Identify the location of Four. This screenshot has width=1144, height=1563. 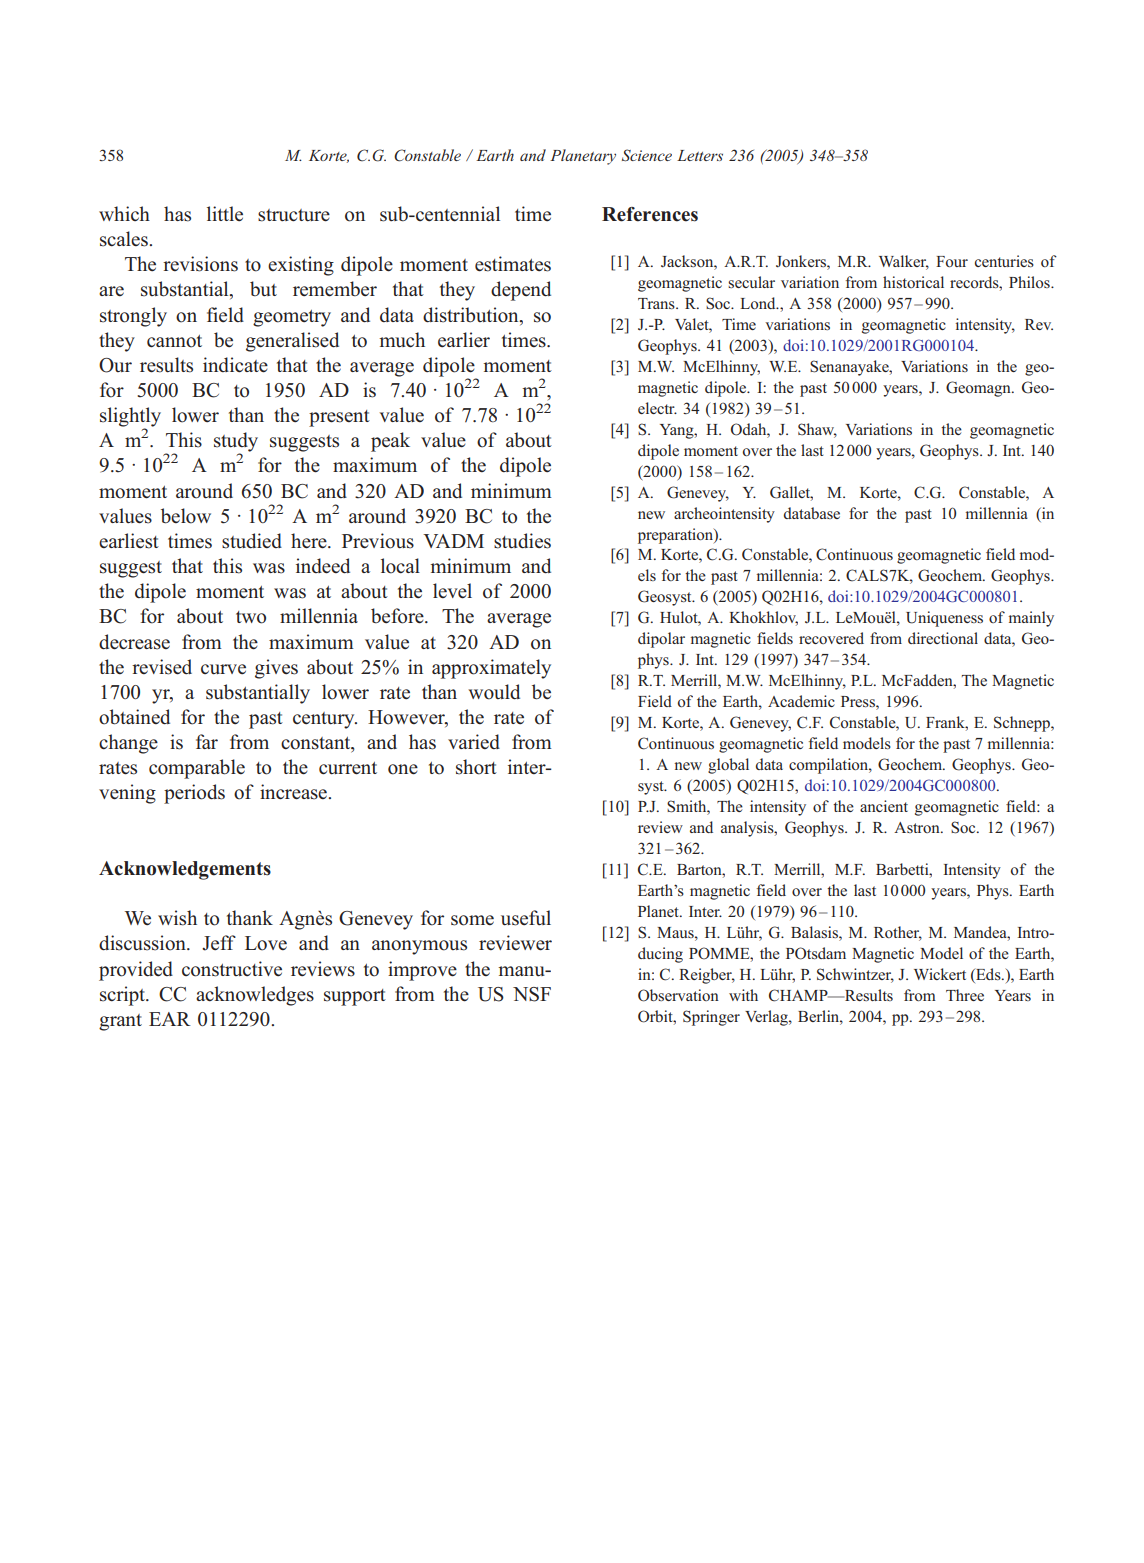
(952, 261).
